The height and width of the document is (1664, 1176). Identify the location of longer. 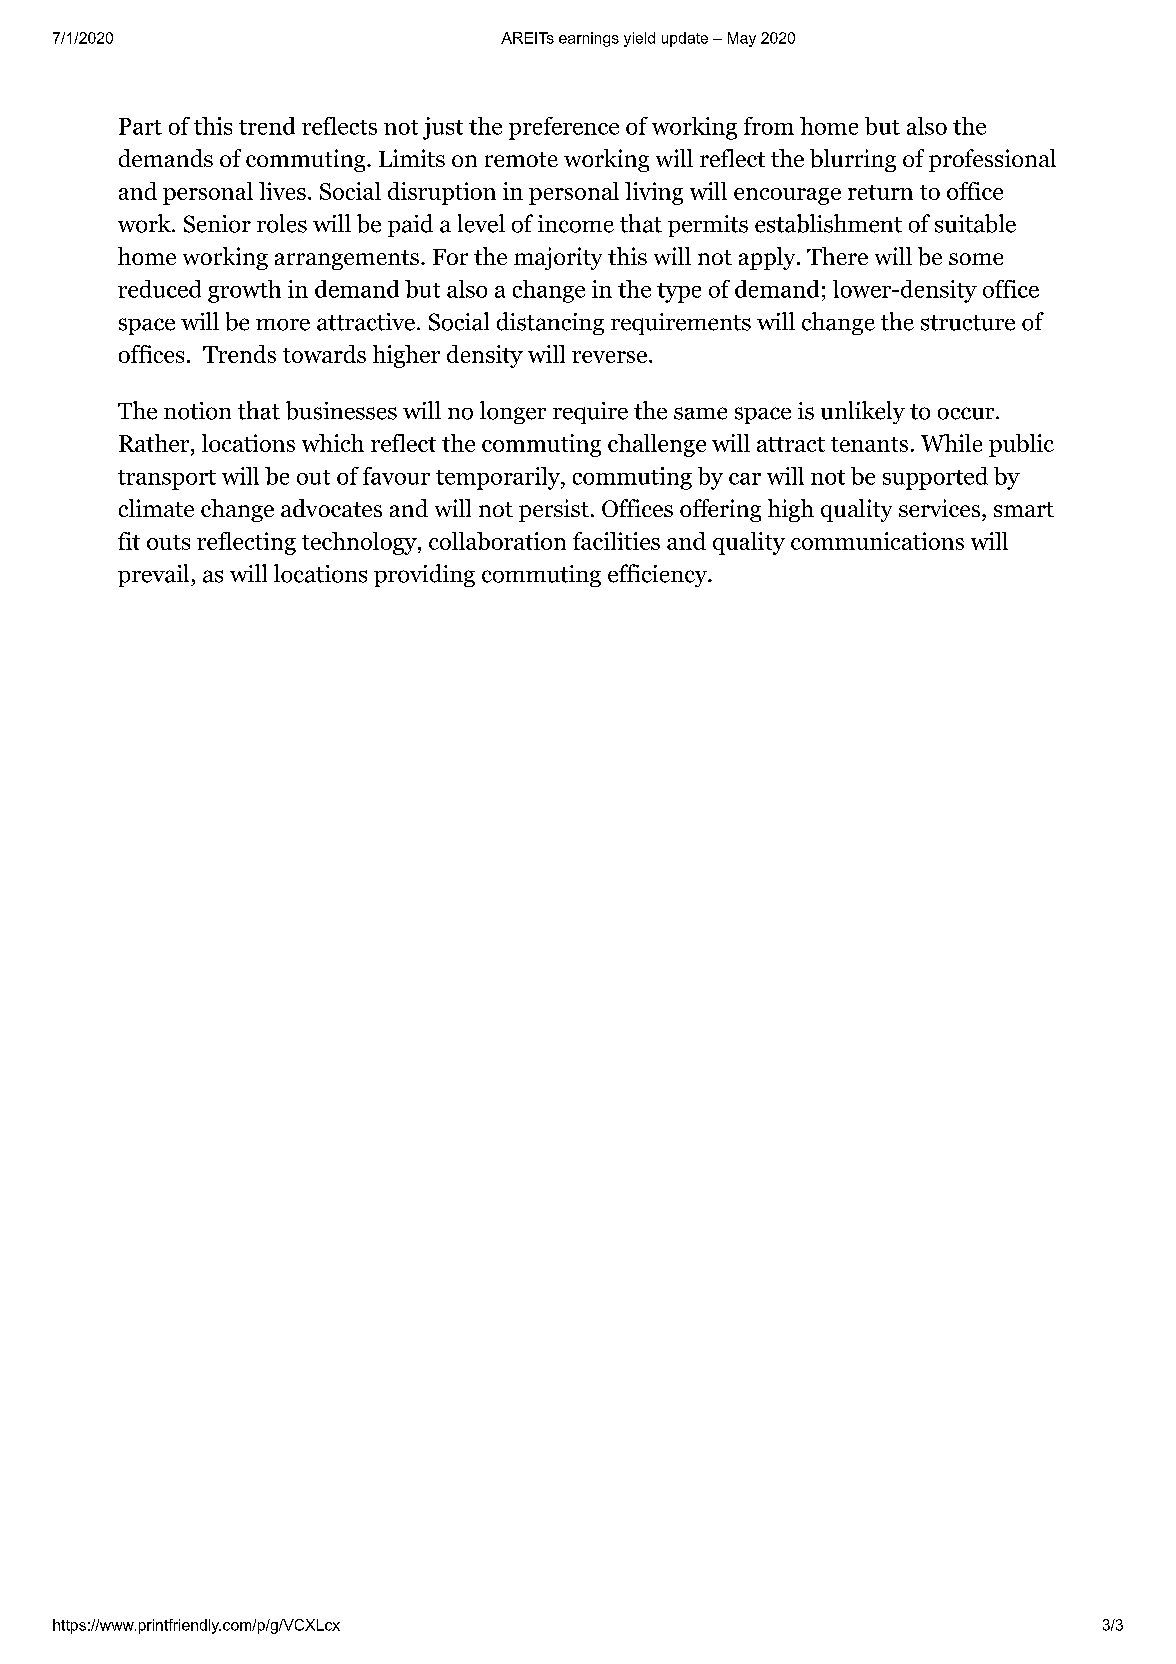
(513, 412).
